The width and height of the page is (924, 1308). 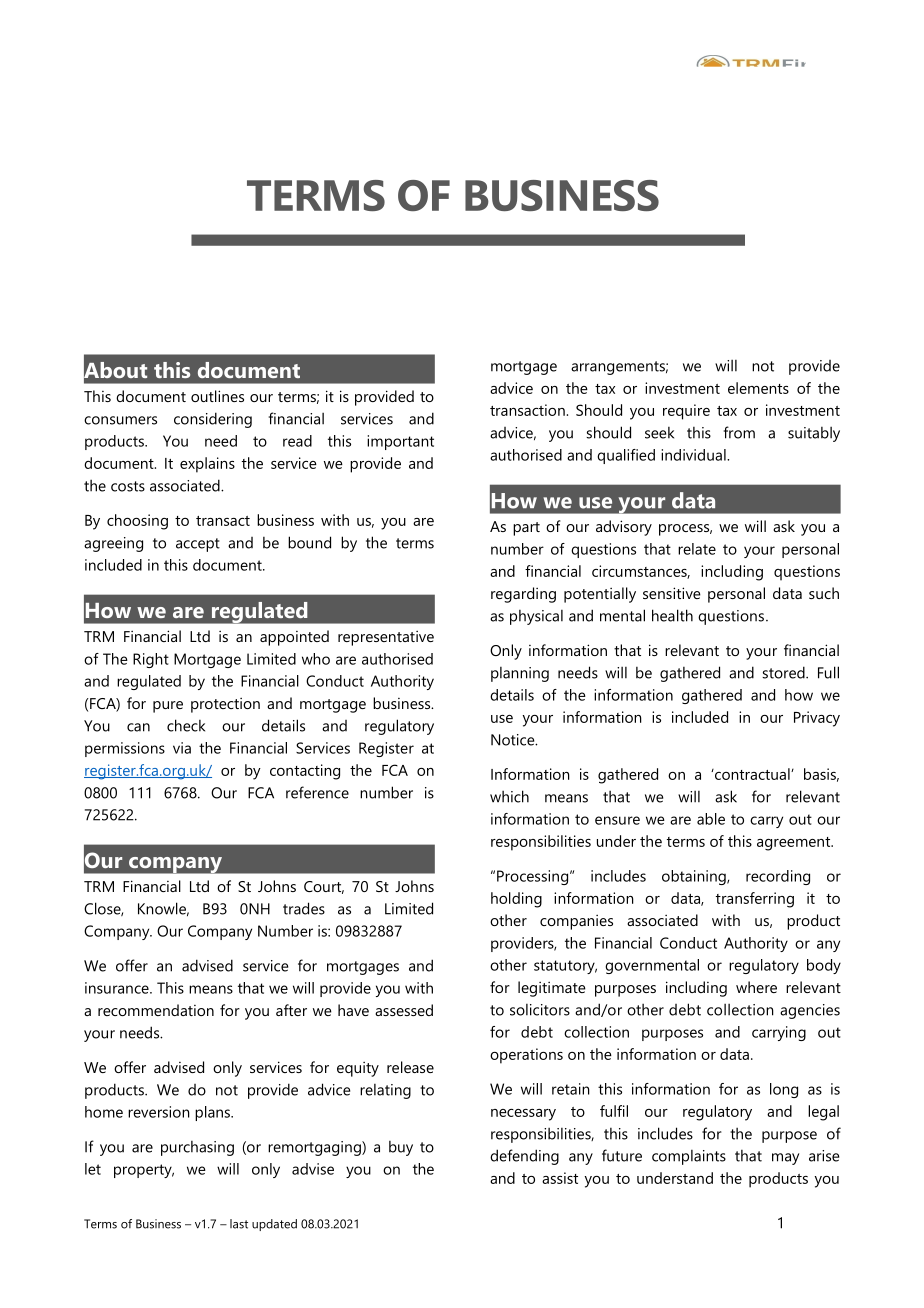 What do you see at coordinates (213, 420) in the page?
I see `considering` at bounding box center [213, 420].
